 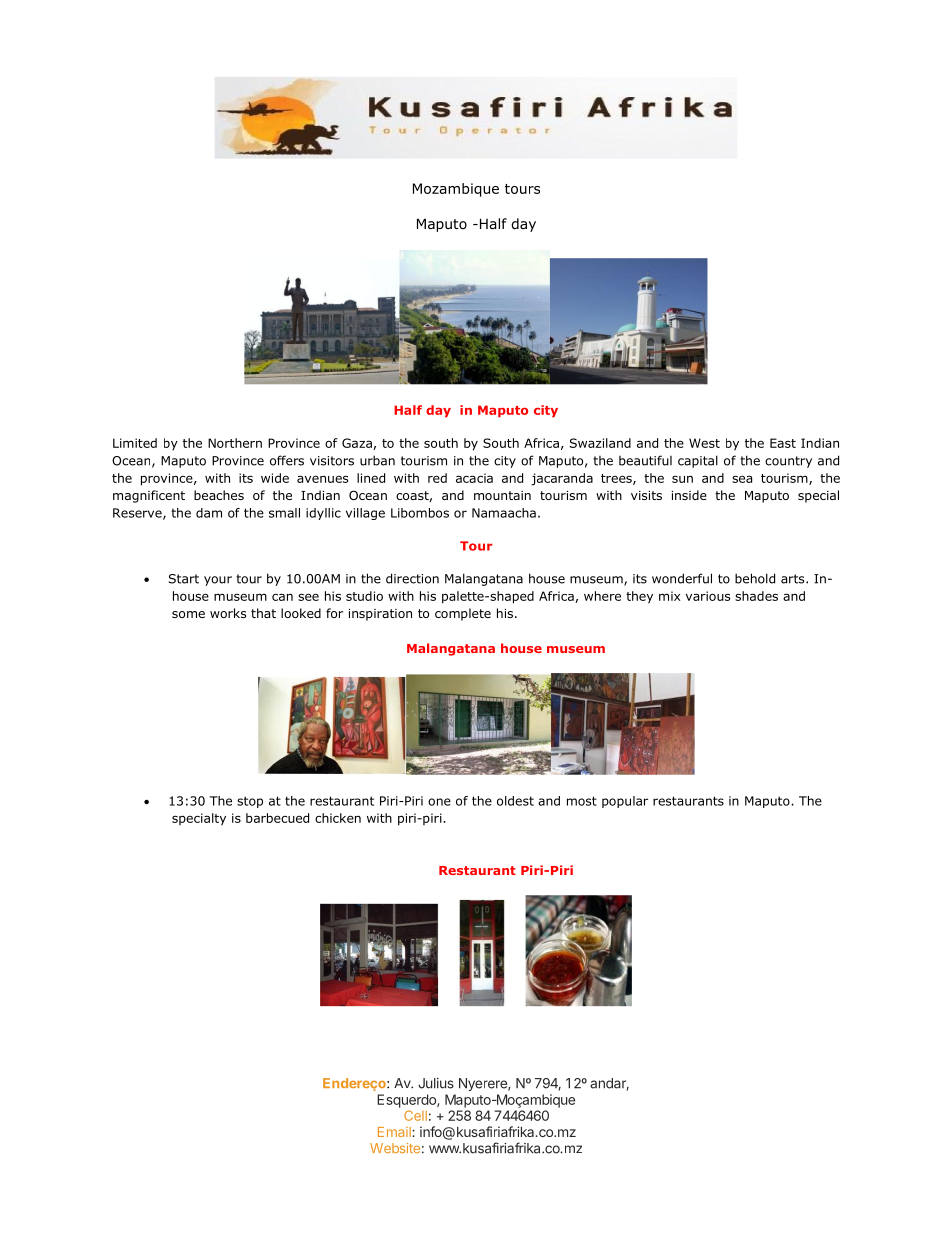 What do you see at coordinates (474, 478) in the screenshot?
I see `acacia` at bounding box center [474, 478].
